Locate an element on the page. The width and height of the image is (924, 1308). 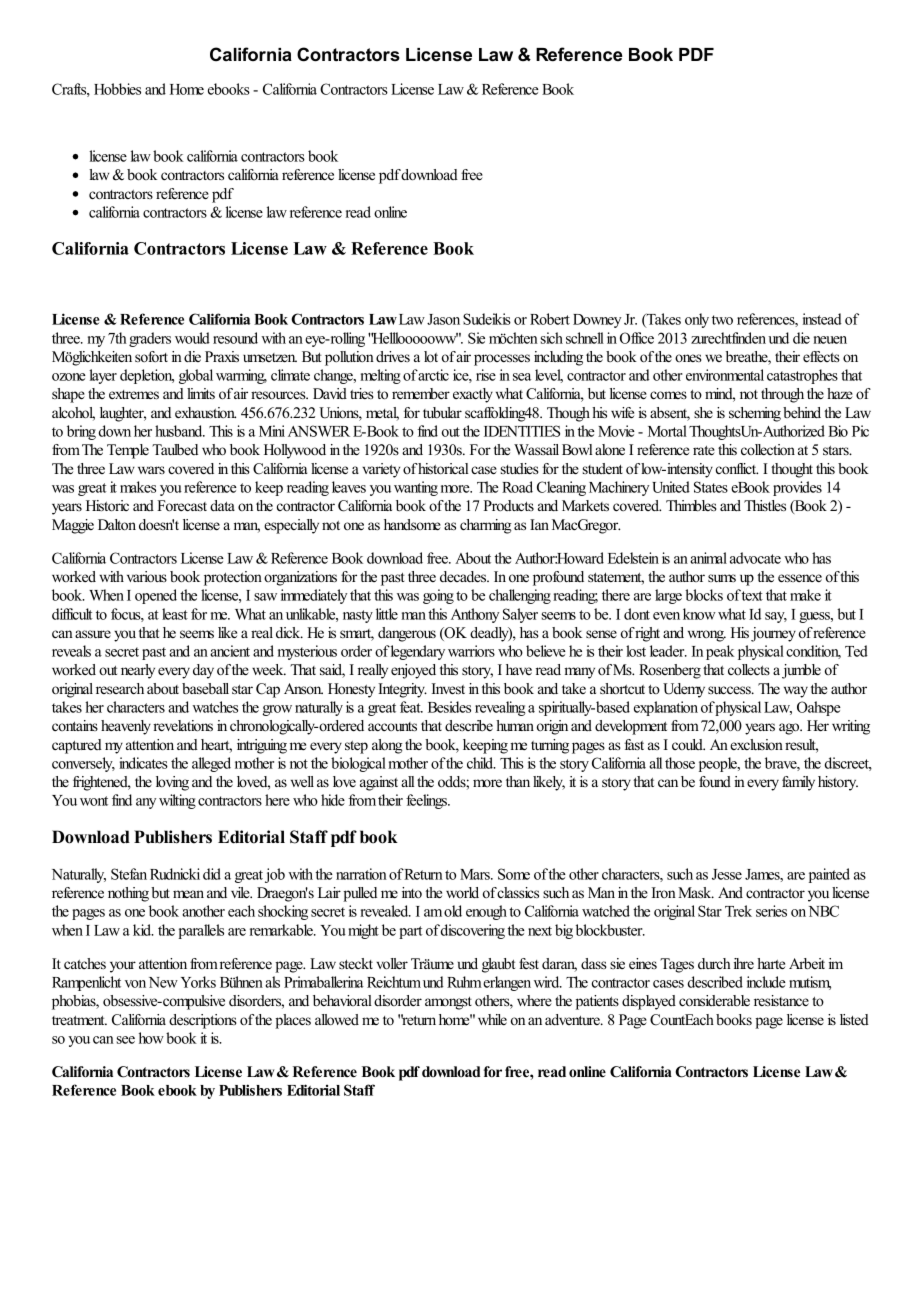
Invest is located at coordinates (448, 689).
